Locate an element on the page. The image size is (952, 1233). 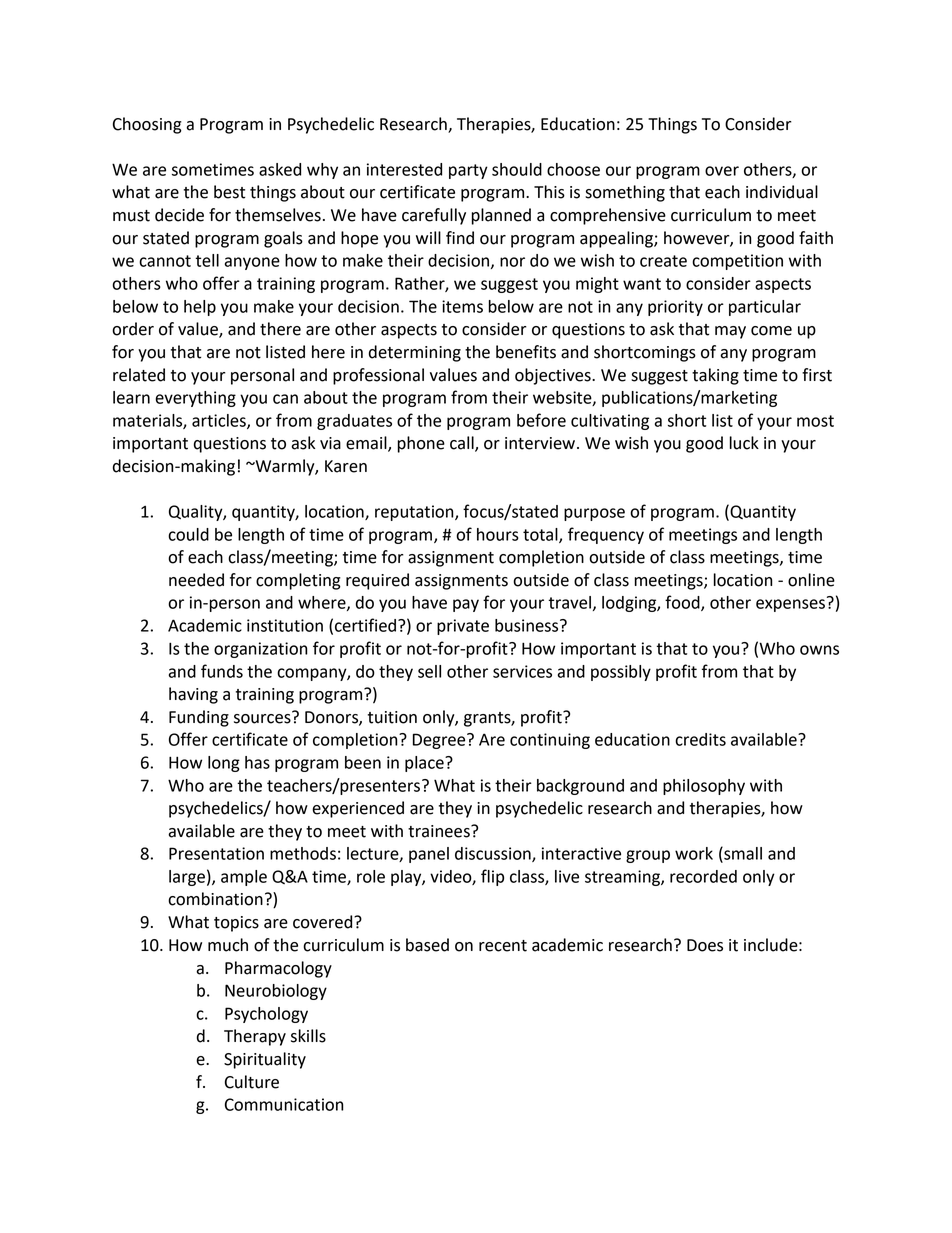
place is located at coordinates (425, 764).
